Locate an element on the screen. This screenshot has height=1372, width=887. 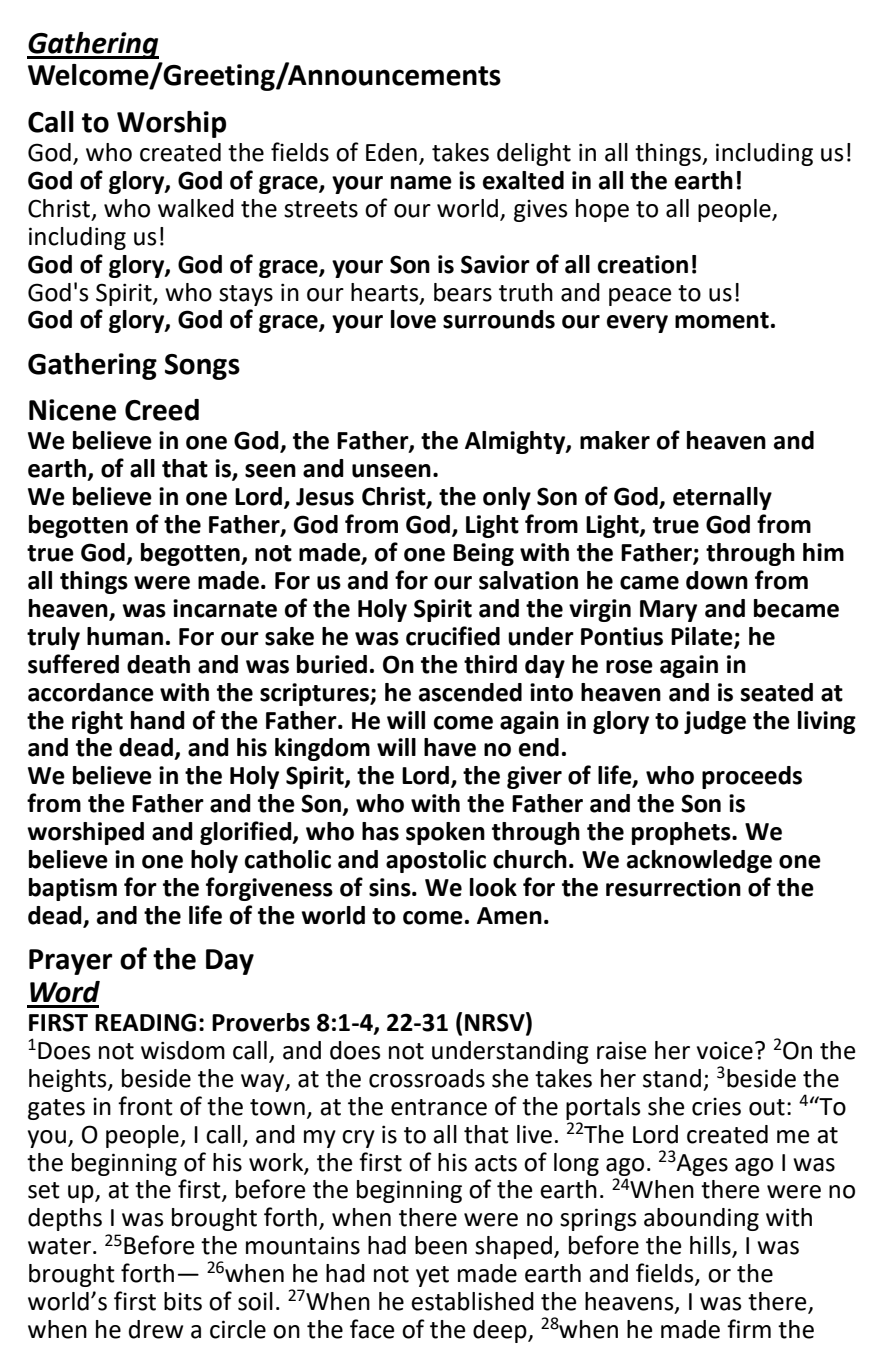
name is located at coordinates (421, 183).
